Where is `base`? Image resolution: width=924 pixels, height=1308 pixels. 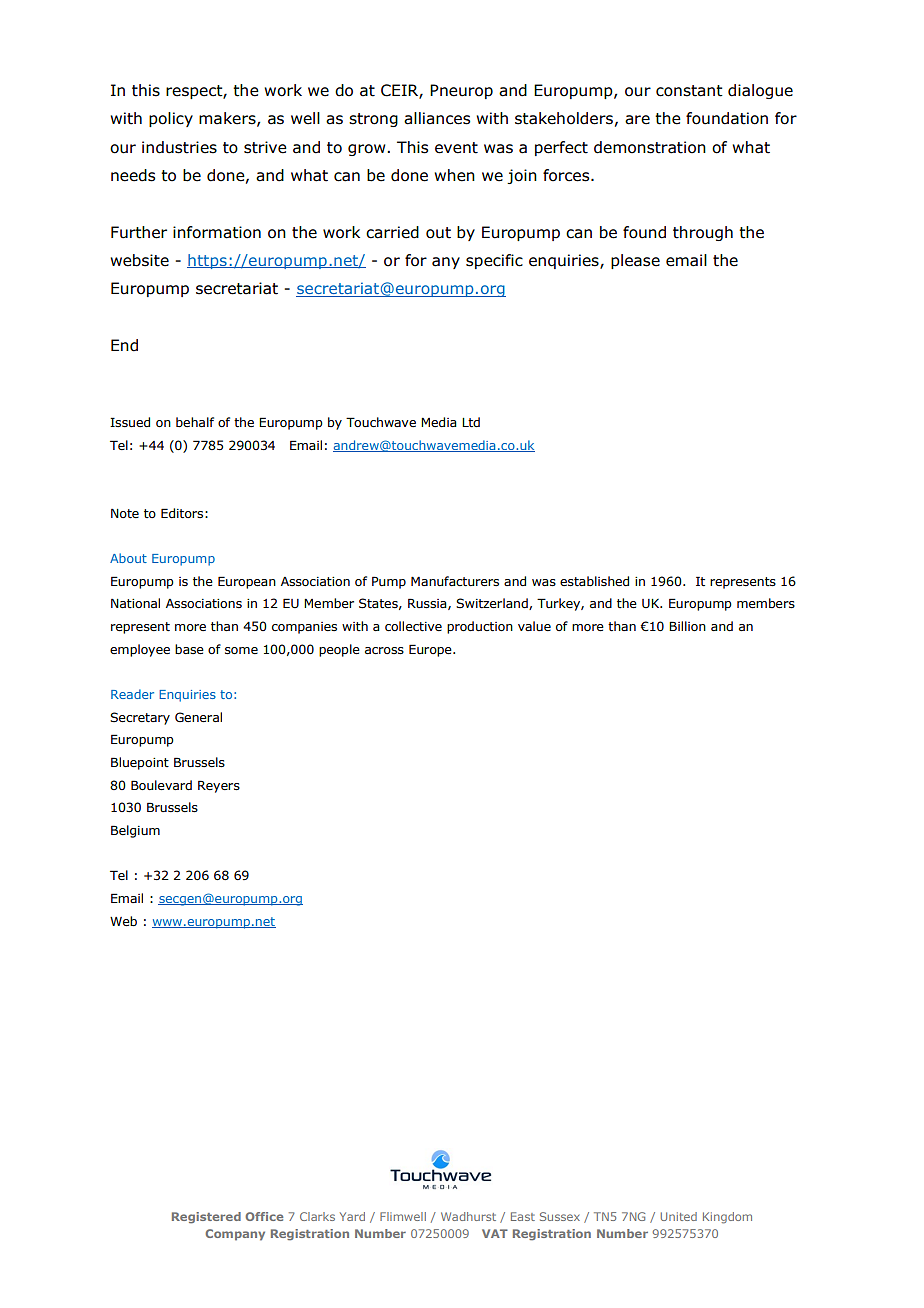 base is located at coordinates (189, 649).
